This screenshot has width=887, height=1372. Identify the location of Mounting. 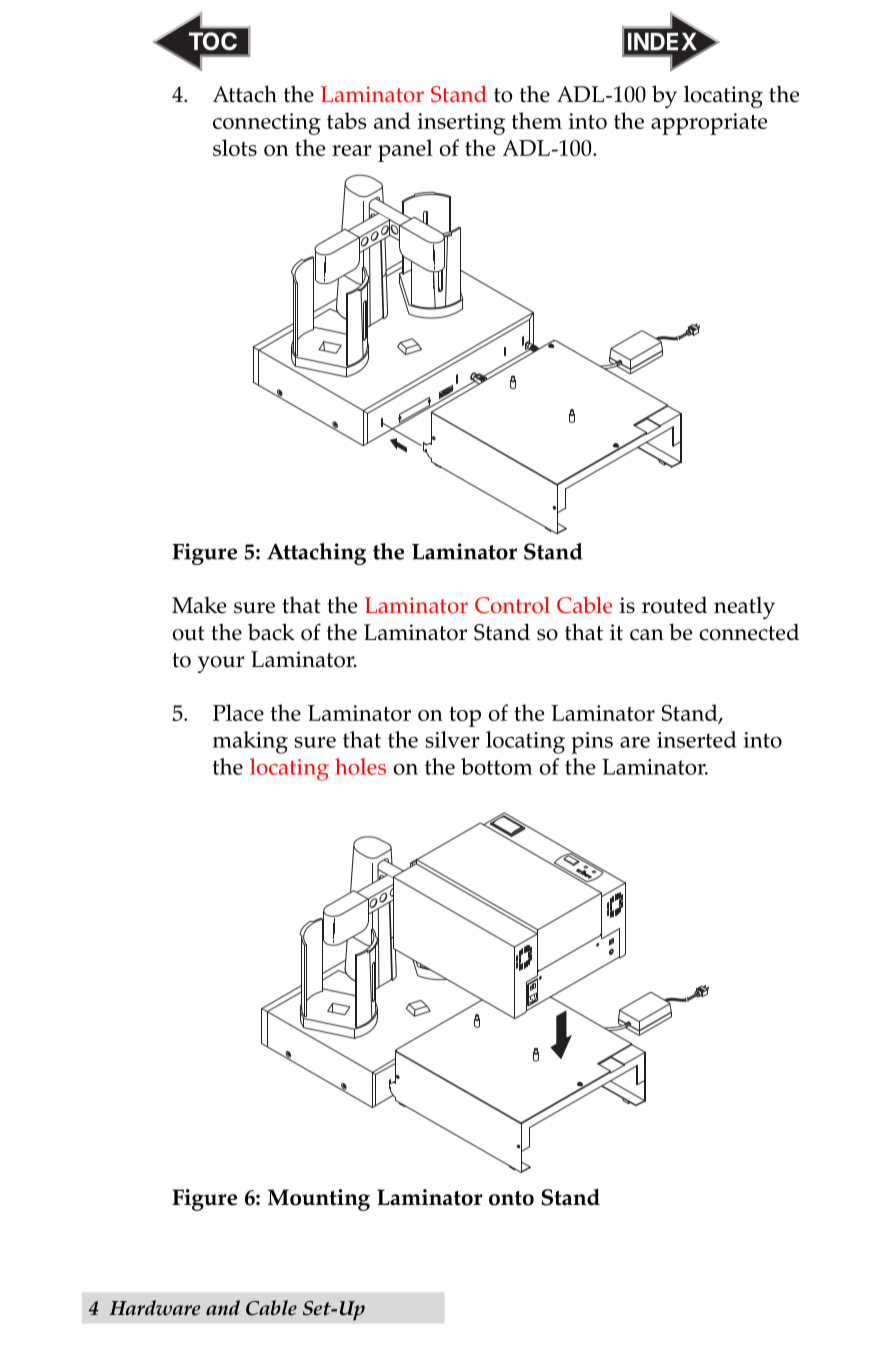
(319, 1200).
